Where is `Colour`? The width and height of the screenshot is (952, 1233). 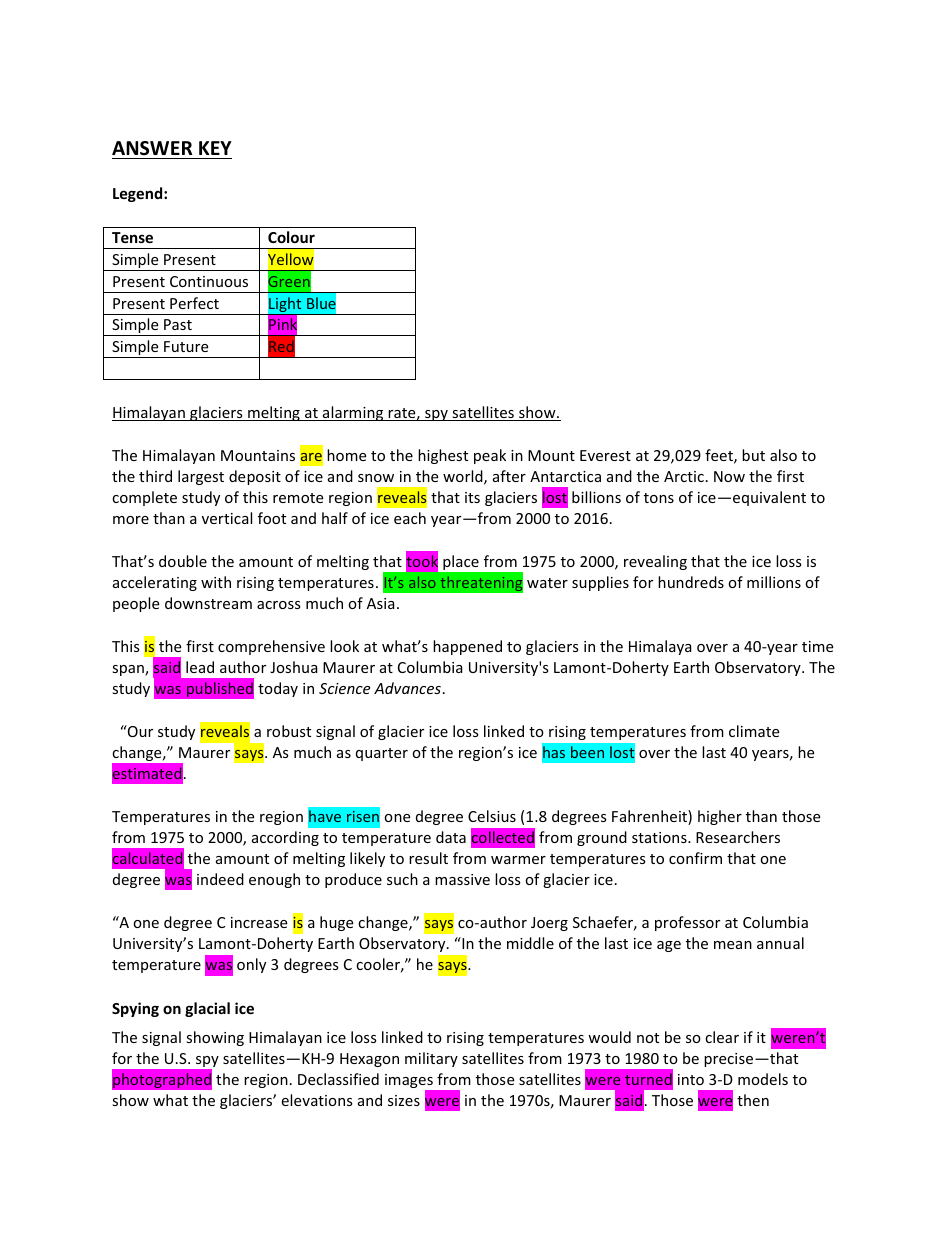 Colour is located at coordinates (291, 237).
